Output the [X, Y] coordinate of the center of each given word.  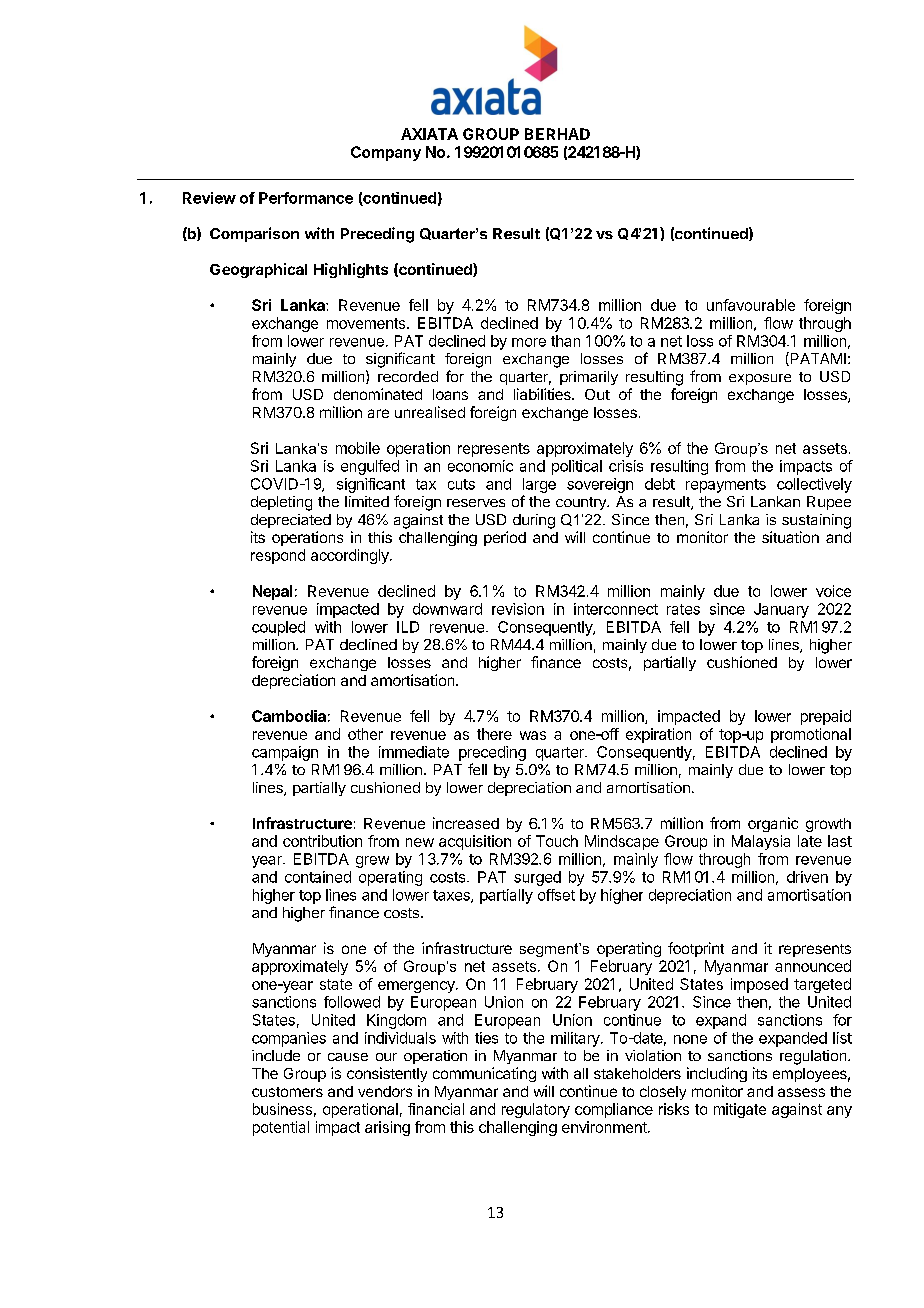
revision [518, 609]
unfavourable [751, 305]
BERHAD [557, 134]
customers [287, 1092]
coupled [278, 628]
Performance [306, 198]
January [781, 610]
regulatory [536, 1110]
